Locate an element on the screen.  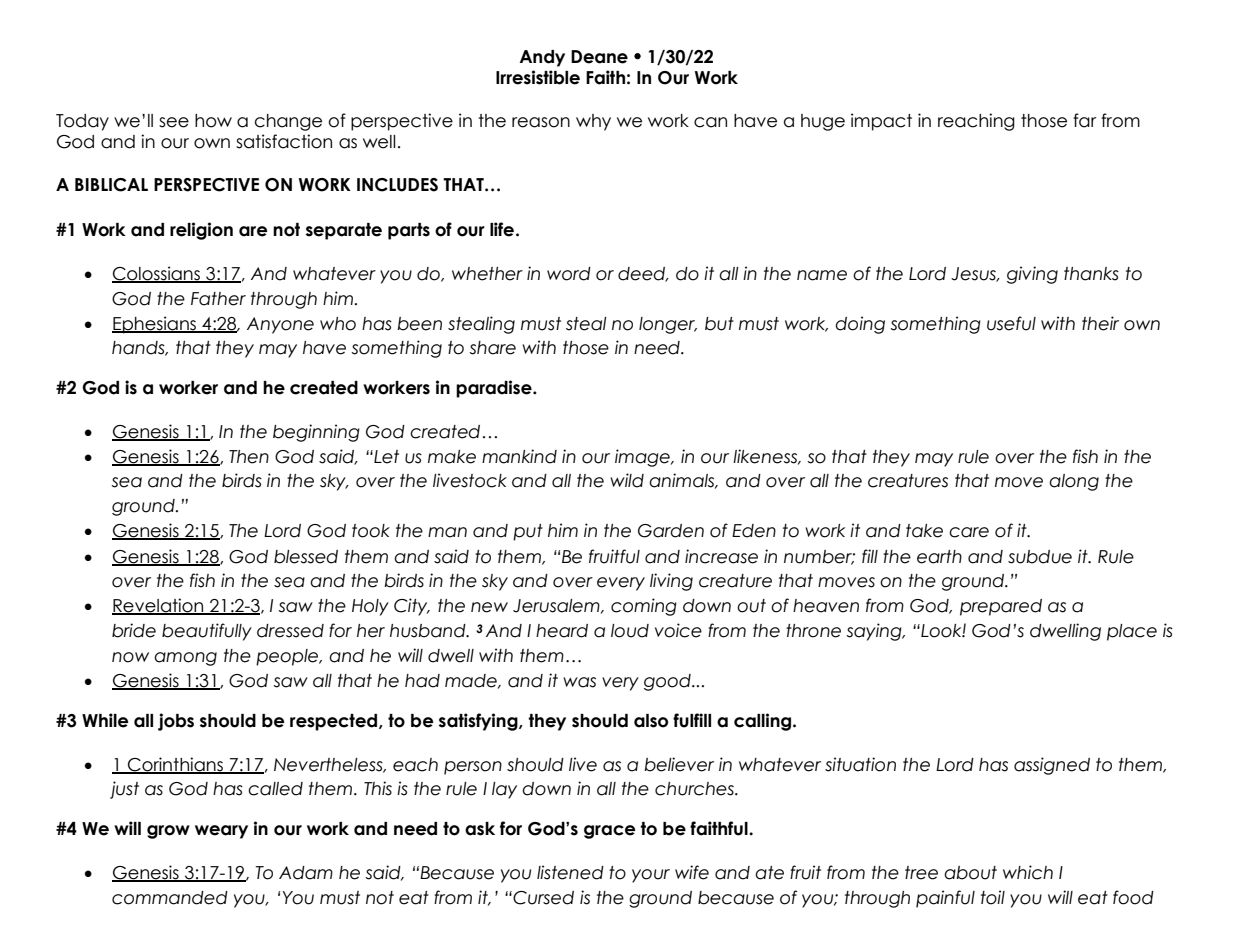
Ephesians is located at coordinates (155, 325).
